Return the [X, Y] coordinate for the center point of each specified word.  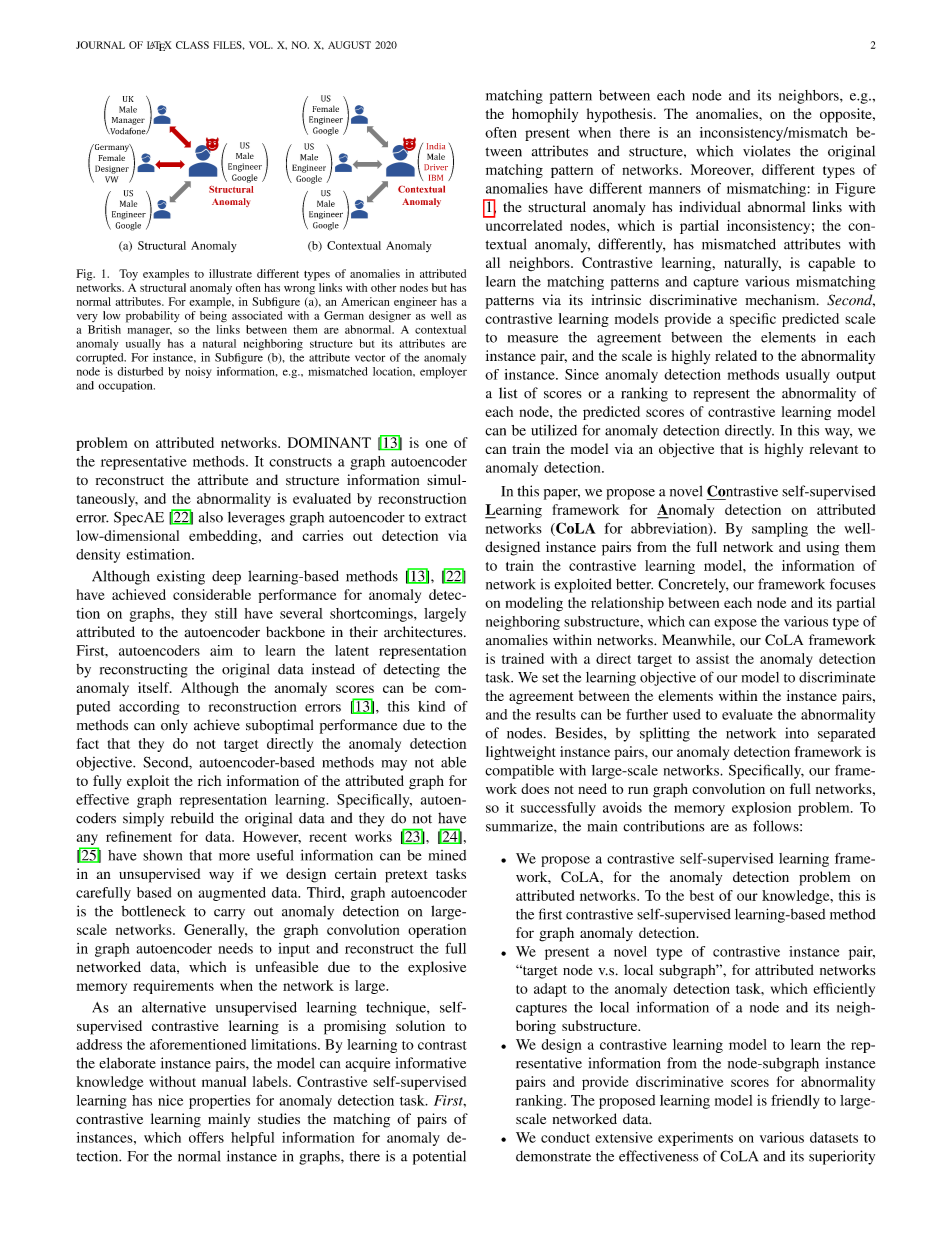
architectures [424, 631]
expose [735, 624]
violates [766, 151]
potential [439, 1157]
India [436, 146]
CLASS [192, 45]
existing [181, 577]
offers [206, 1137]
